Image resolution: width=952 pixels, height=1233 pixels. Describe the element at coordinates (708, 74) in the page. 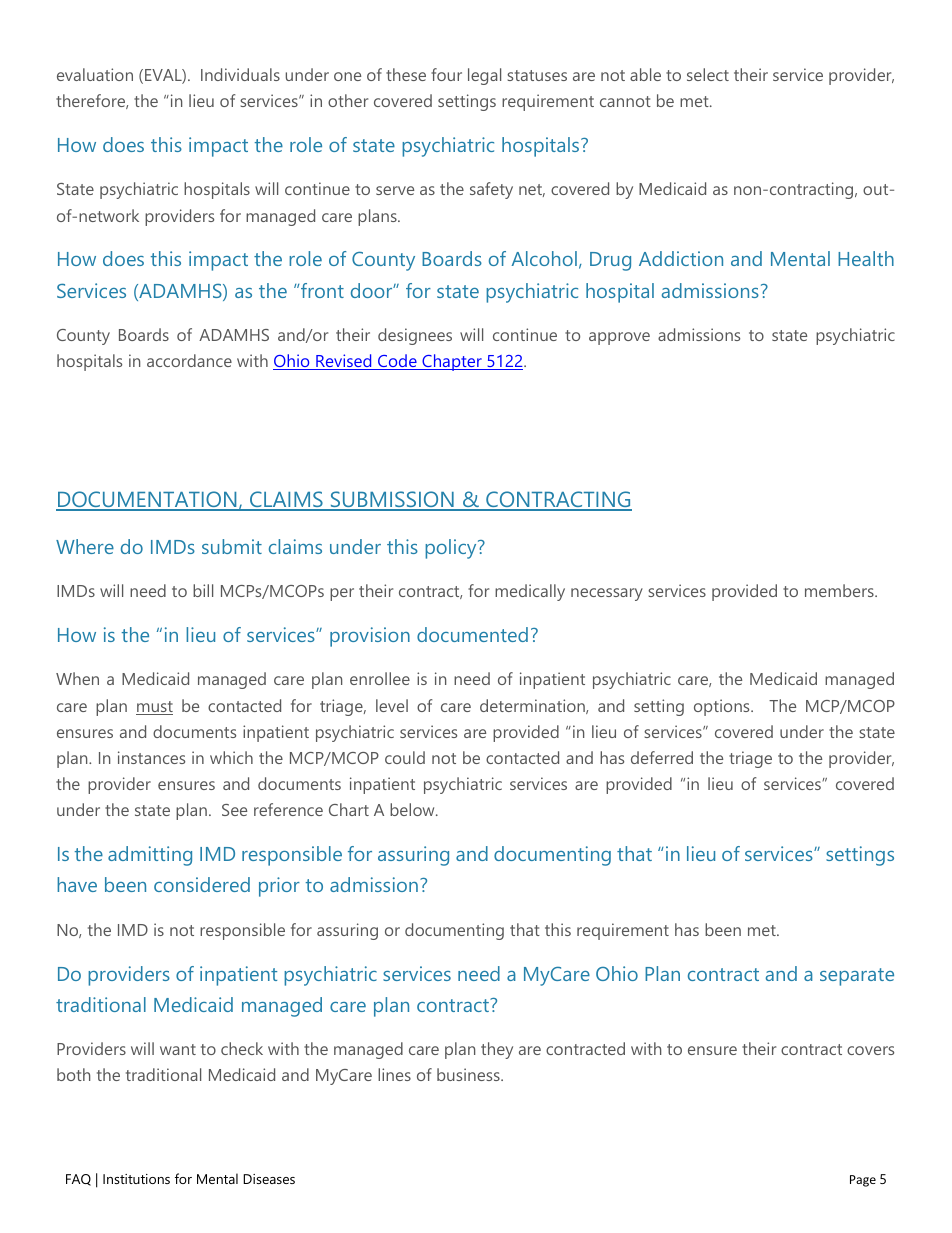

I see `select` at that location.
